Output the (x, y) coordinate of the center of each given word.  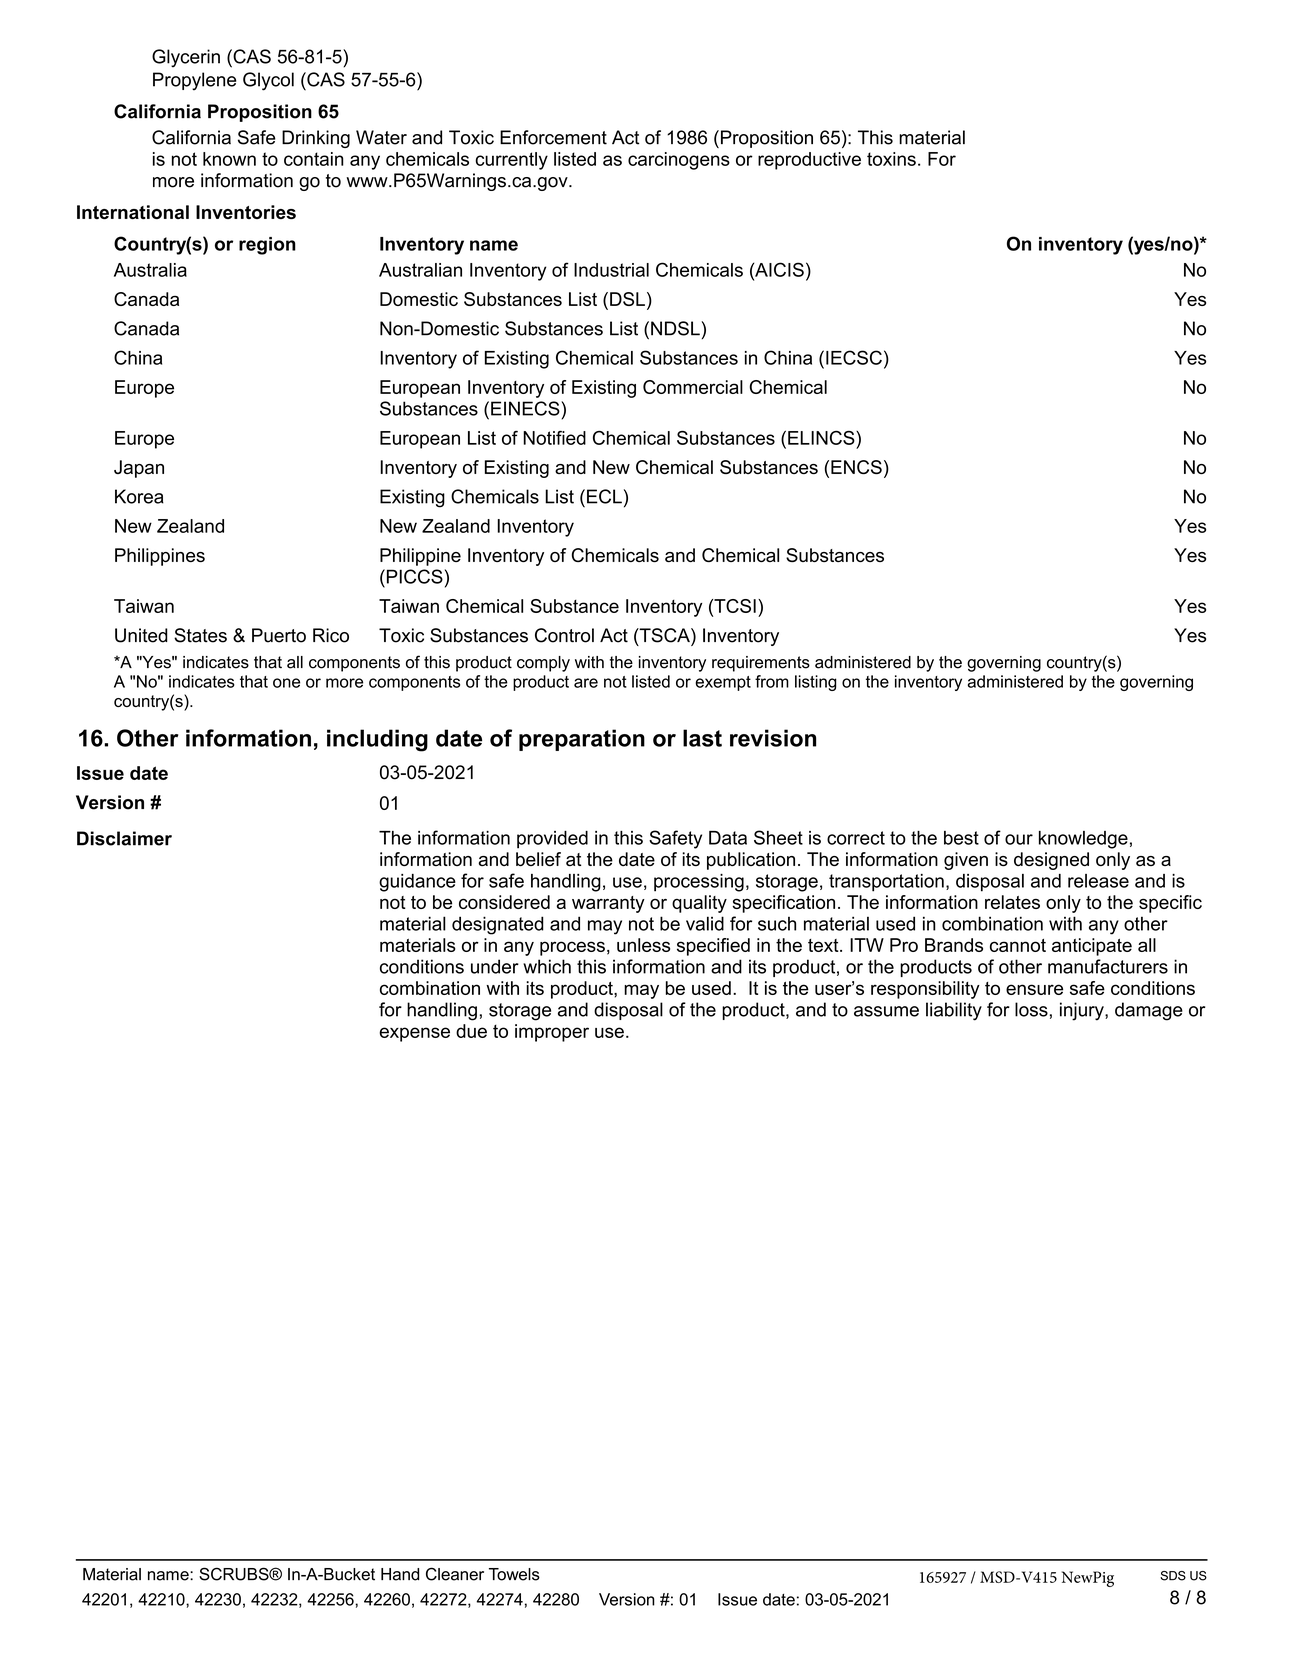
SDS (1173, 1576)
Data (728, 838)
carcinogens (679, 161)
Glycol (268, 81)
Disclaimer (124, 838)
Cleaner (455, 1574)
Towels (514, 1574)
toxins (891, 159)
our (1019, 839)
